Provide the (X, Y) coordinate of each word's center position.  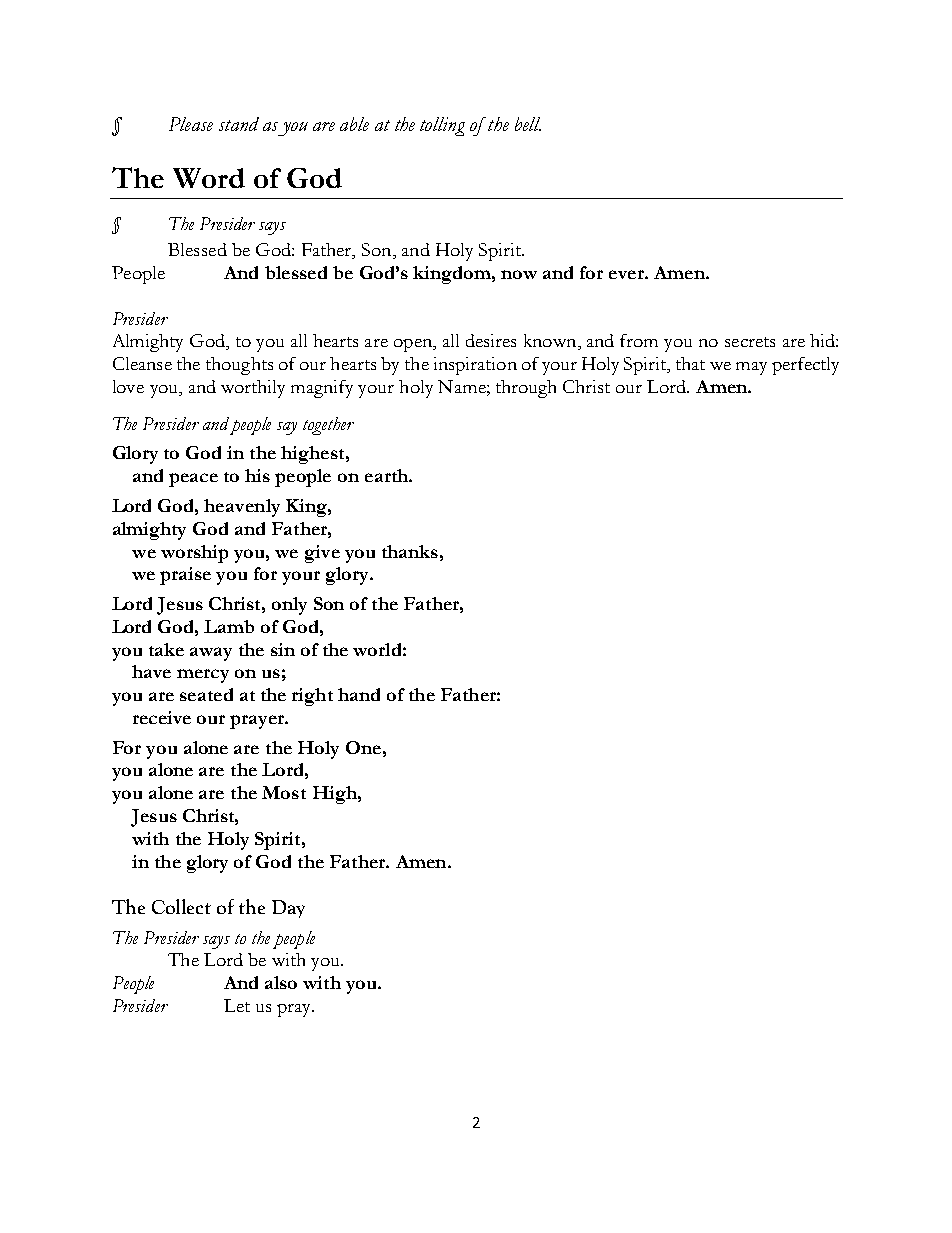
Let (237, 1005)
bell (528, 124)
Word (209, 178)
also (281, 982)
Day (288, 909)
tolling (442, 126)
